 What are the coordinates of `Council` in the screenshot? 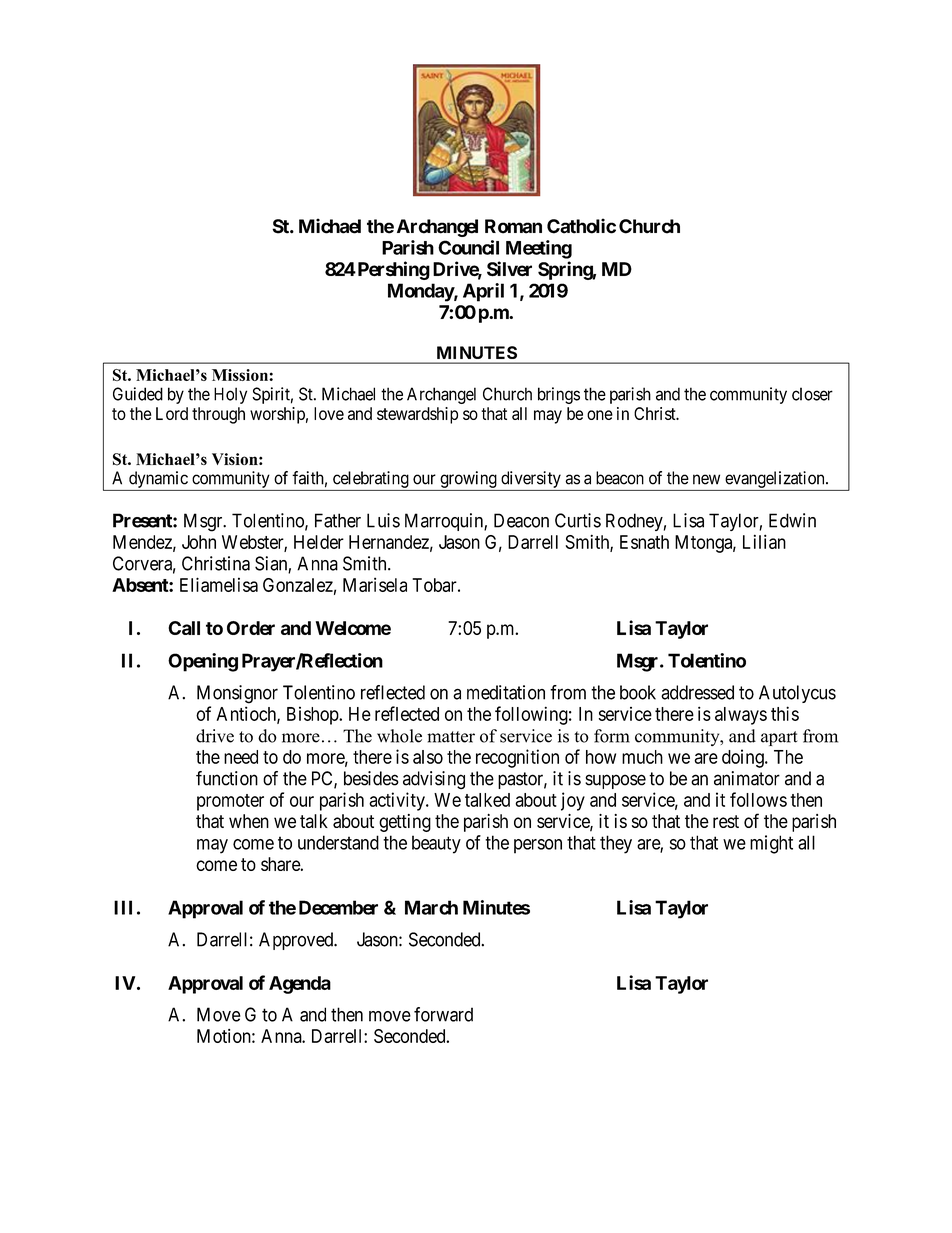 It's located at (468, 247).
